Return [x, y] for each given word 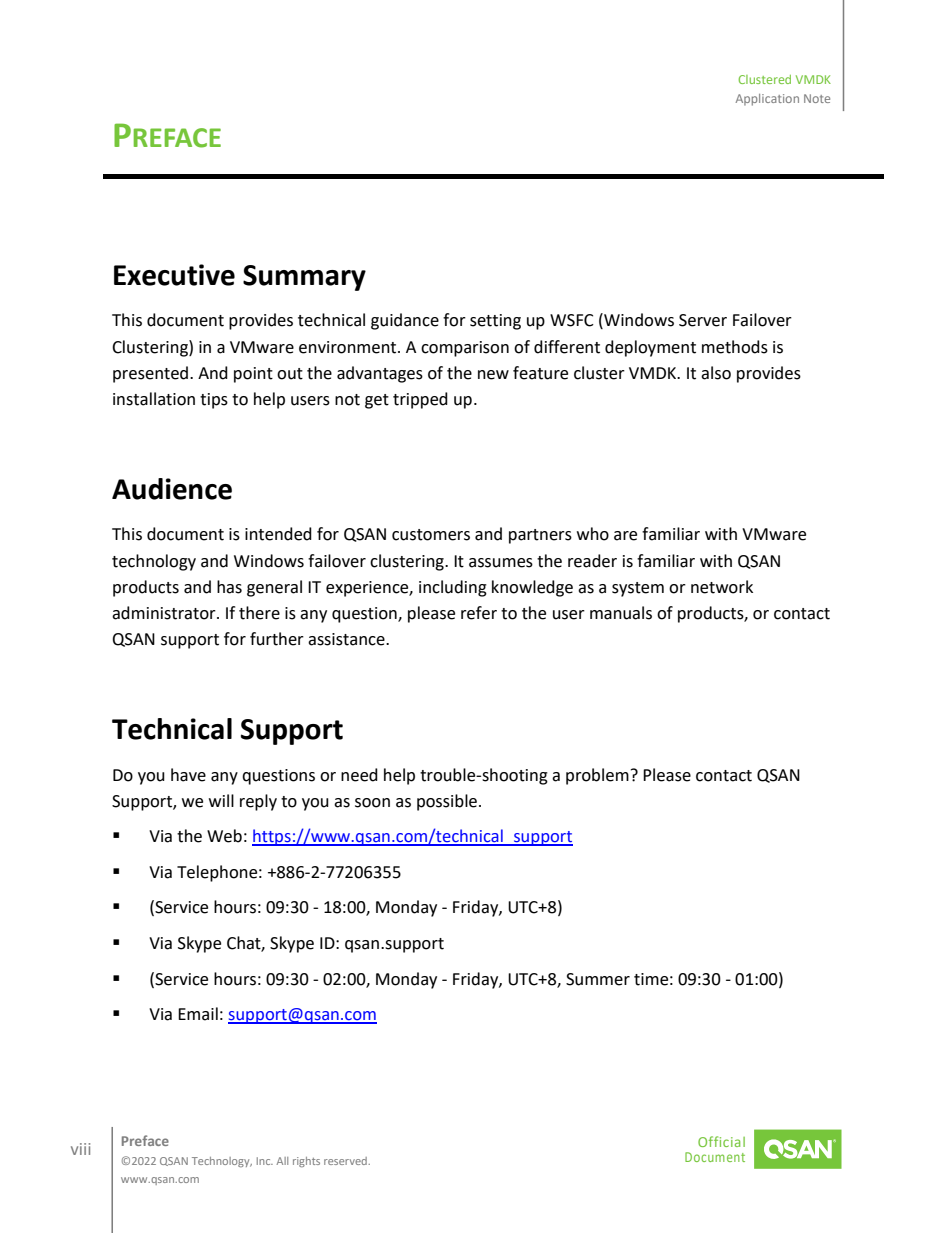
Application [767, 100]
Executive [174, 275]
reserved [346, 1161]
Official [721, 1141]
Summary [304, 278]
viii [80, 1149]
